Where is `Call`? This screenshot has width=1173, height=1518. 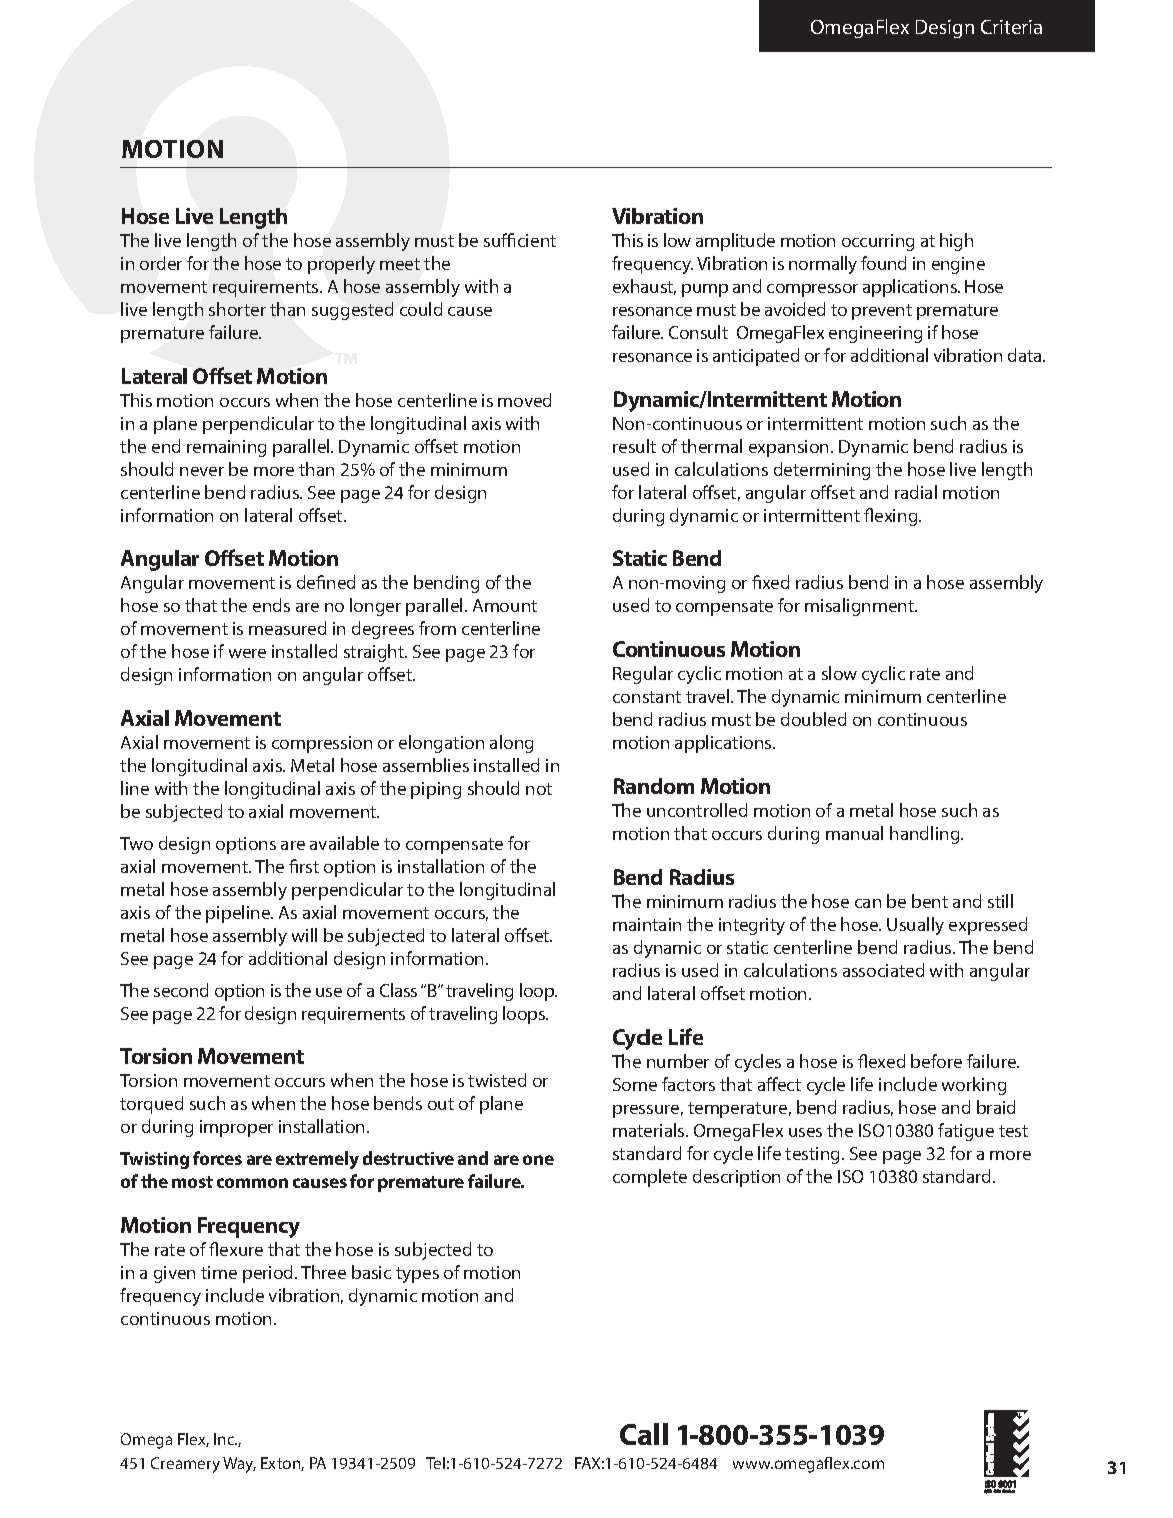
Call is located at coordinates (644, 1434).
